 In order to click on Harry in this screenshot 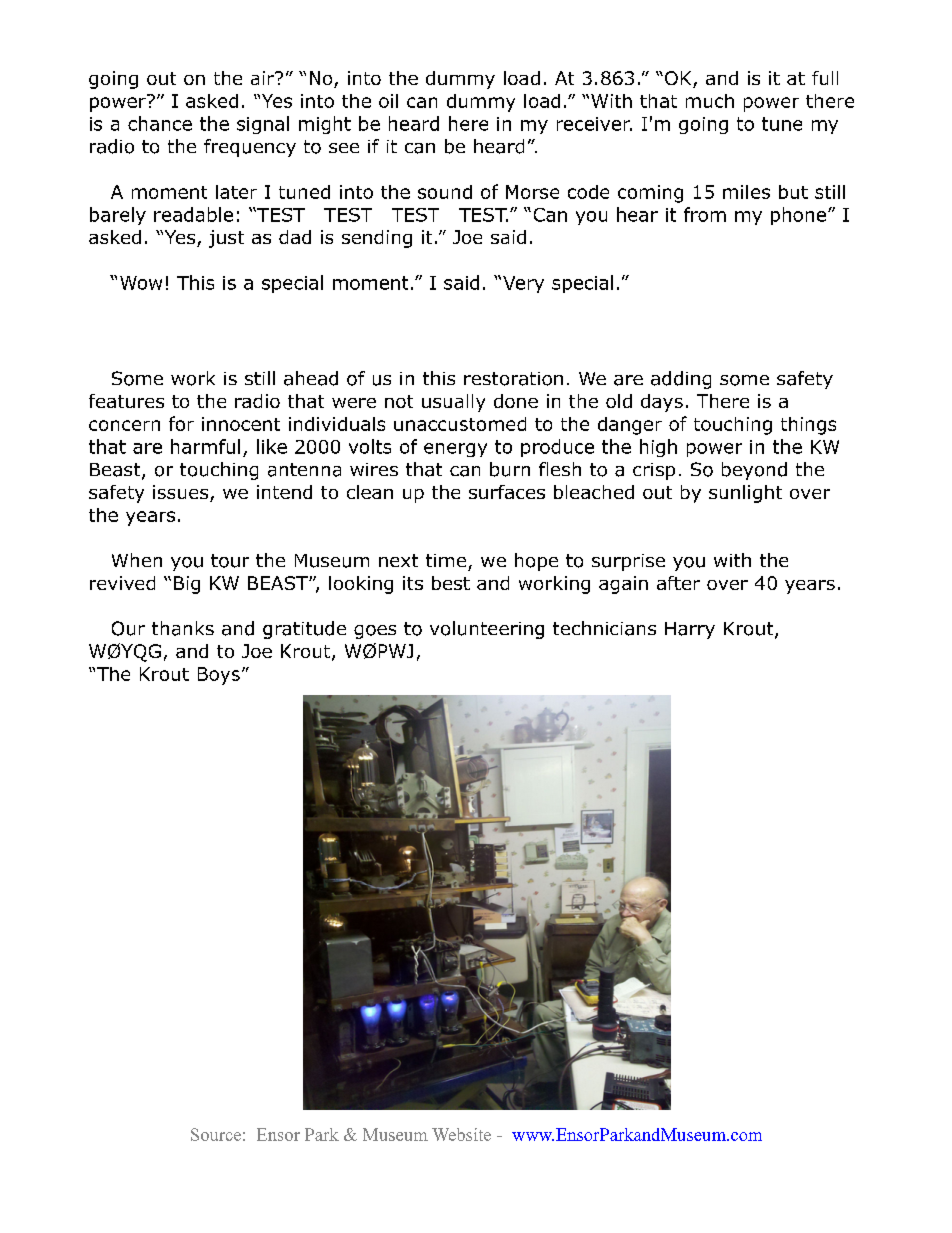, I will do `click(690, 630)`.
